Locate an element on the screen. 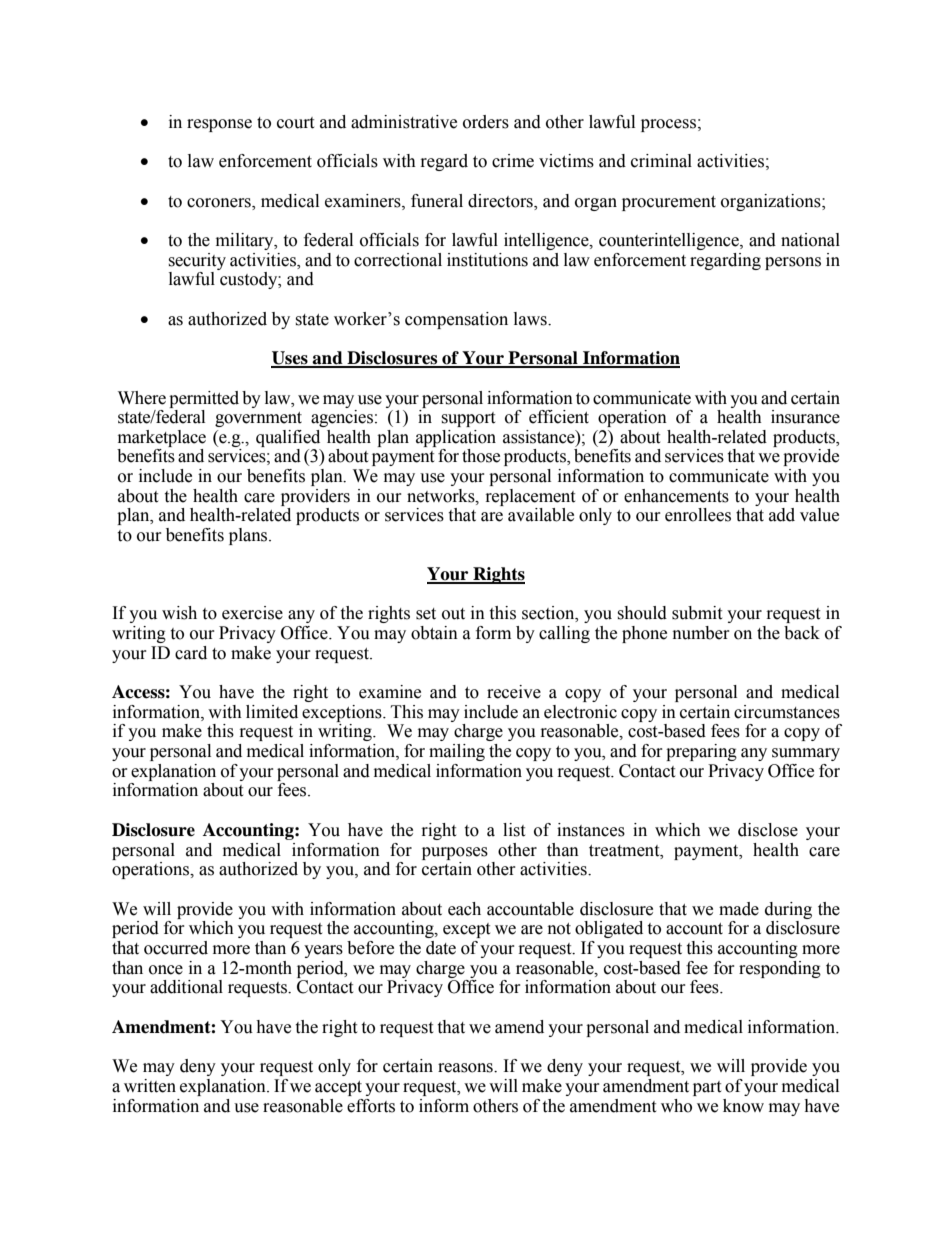 This screenshot has width=952, height=1233. criminal is located at coordinates (661, 161).
